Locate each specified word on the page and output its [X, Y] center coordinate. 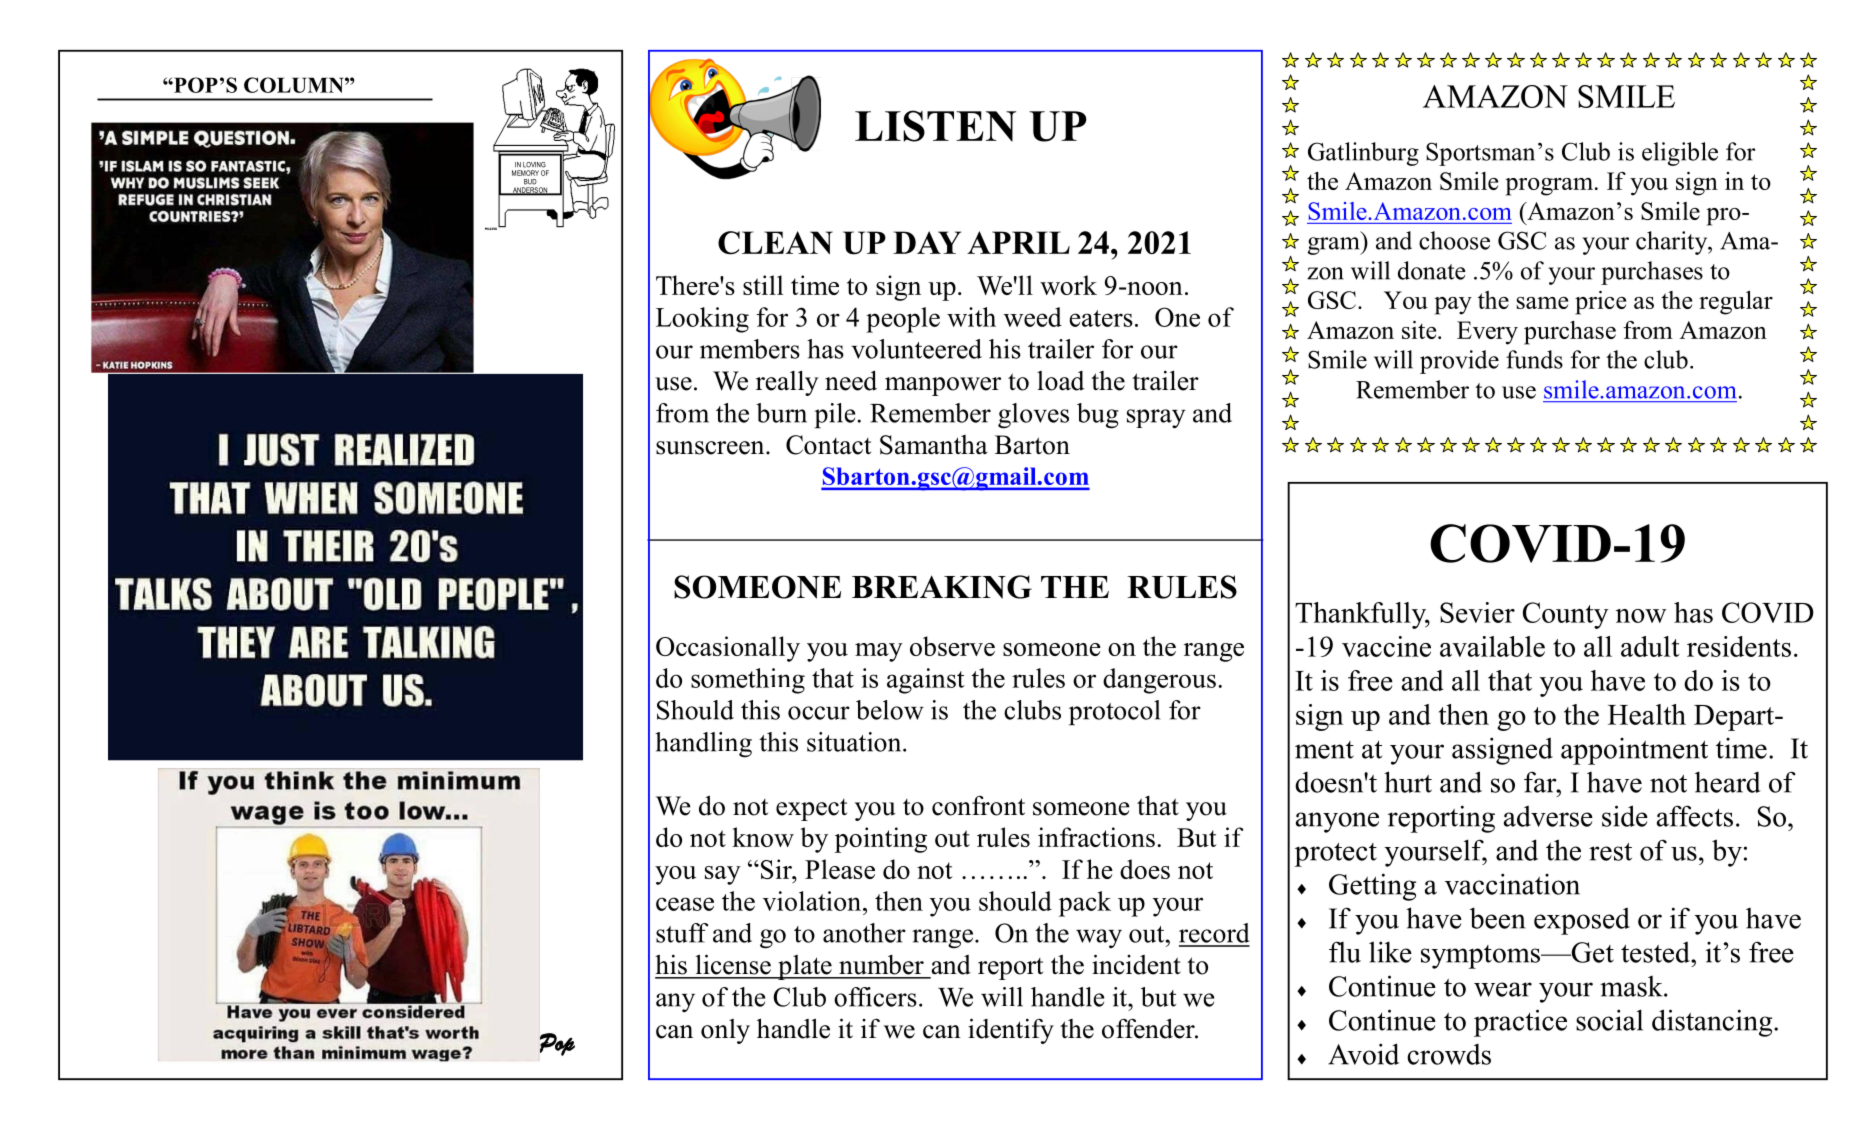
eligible [1680, 154]
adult [1650, 646]
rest [1610, 852]
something [748, 681]
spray [1156, 418]
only [725, 1031]
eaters [1101, 318]
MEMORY [525, 173]
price [1600, 303]
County [1566, 615]
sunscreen [711, 448]
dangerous [1159, 681]
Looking [702, 320]
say [723, 875]
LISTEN [935, 126]
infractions [1096, 837]
